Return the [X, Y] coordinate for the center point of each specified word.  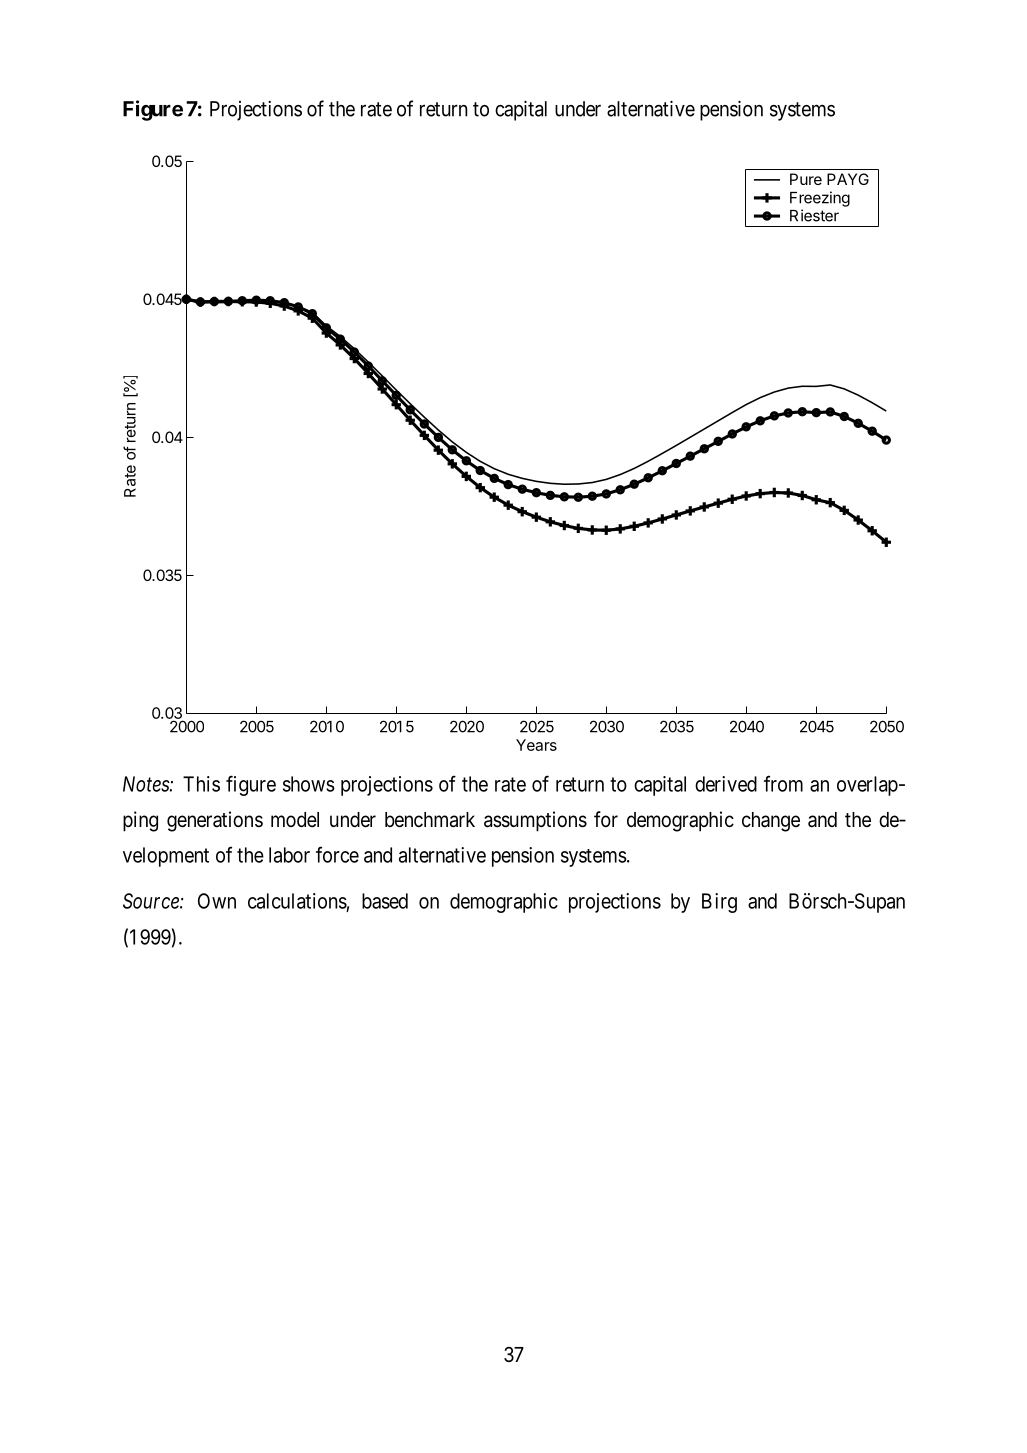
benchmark [430, 820]
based [385, 901]
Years [536, 745]
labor [289, 855]
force [337, 854]
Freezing [820, 199]
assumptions [535, 821]
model [295, 820]
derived [726, 784]
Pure [806, 179]
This [201, 784]
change [771, 822]
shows [309, 784]
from [783, 783]
